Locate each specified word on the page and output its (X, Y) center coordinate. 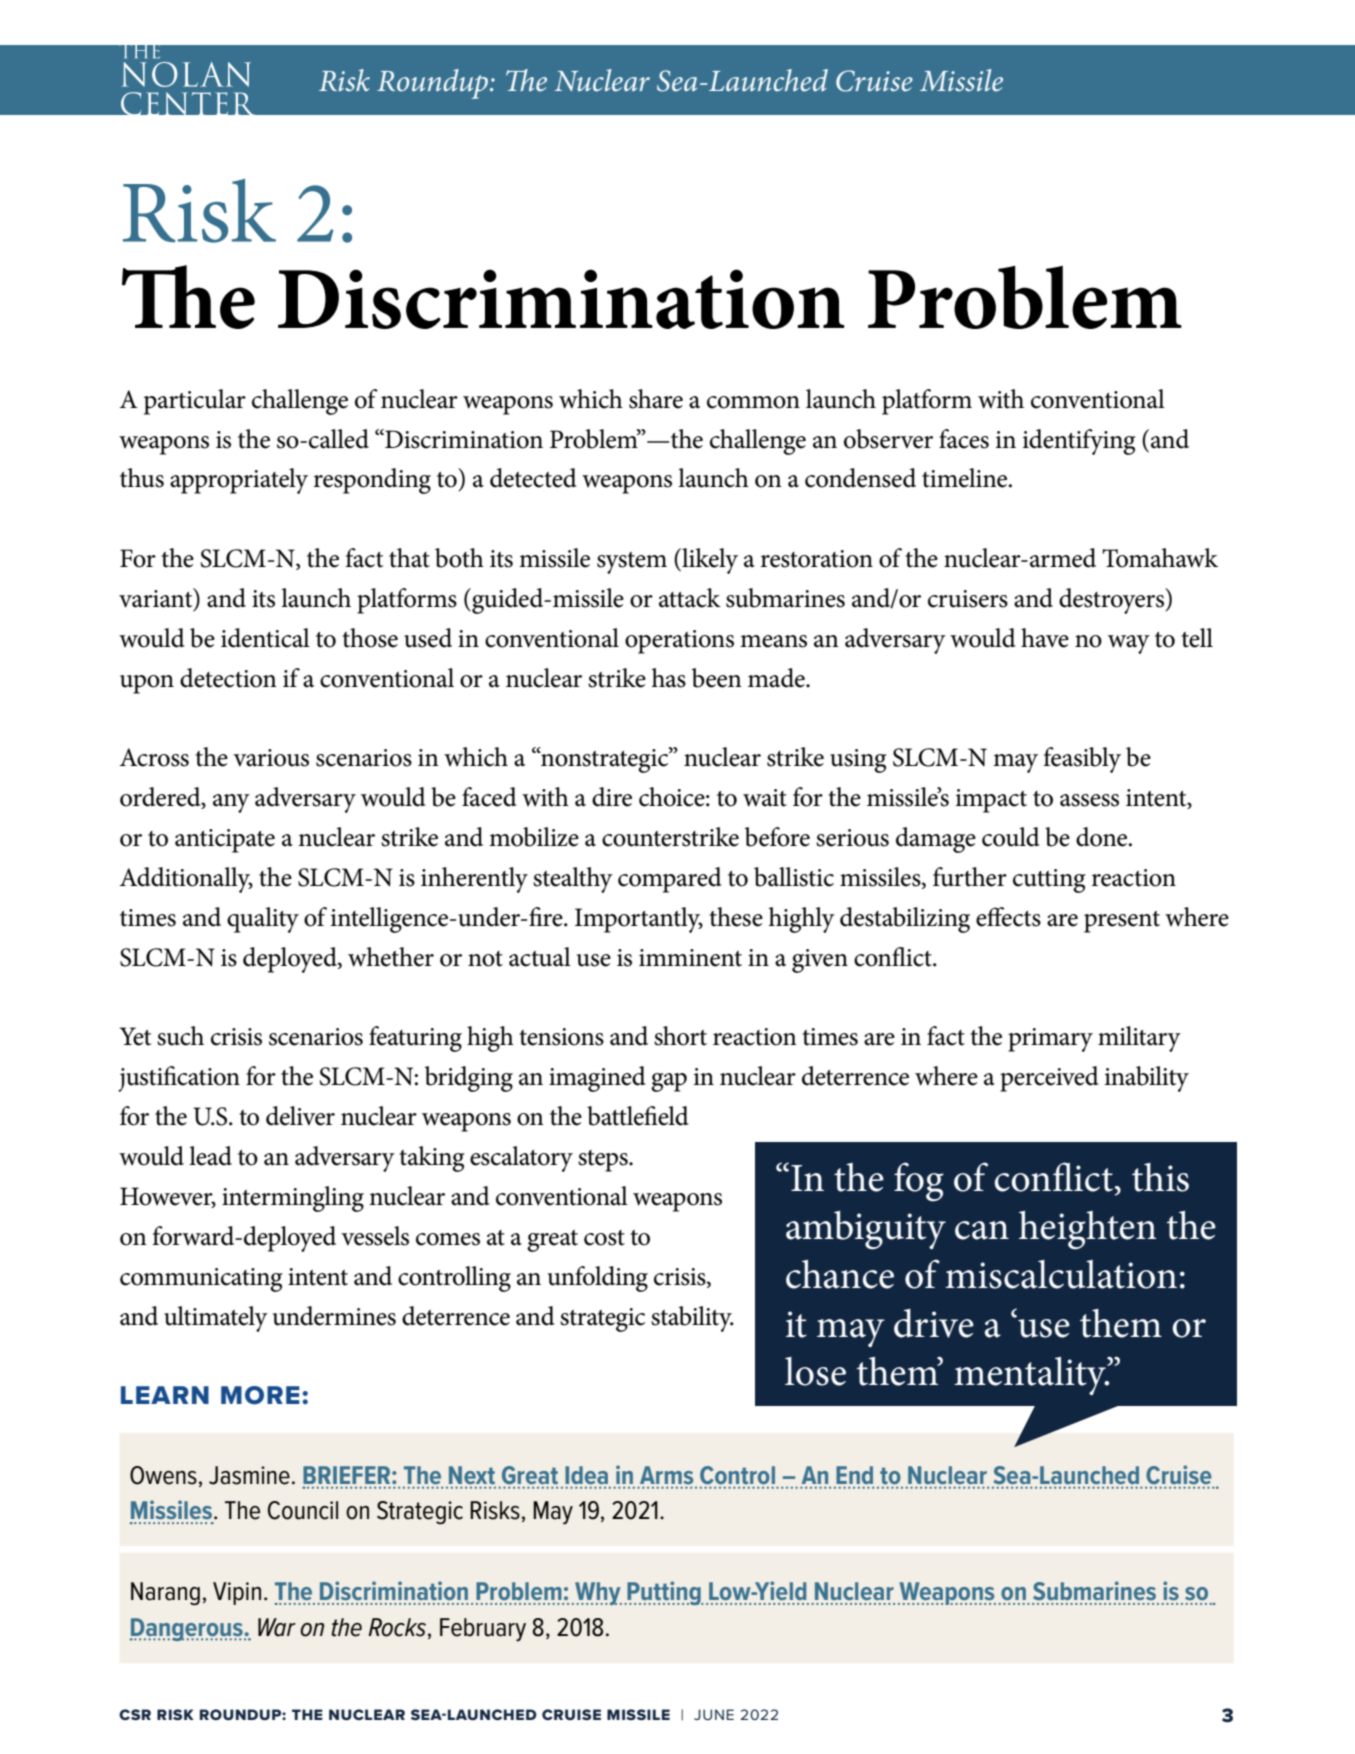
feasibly (1082, 760)
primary (1050, 1040)
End (855, 1476)
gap (669, 1082)
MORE (260, 1395)
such (180, 1036)
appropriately (239, 481)
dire (612, 797)
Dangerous (187, 1629)
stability (692, 1319)
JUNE (714, 1714)
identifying (1079, 442)
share (656, 399)
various (271, 758)
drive (934, 1323)
